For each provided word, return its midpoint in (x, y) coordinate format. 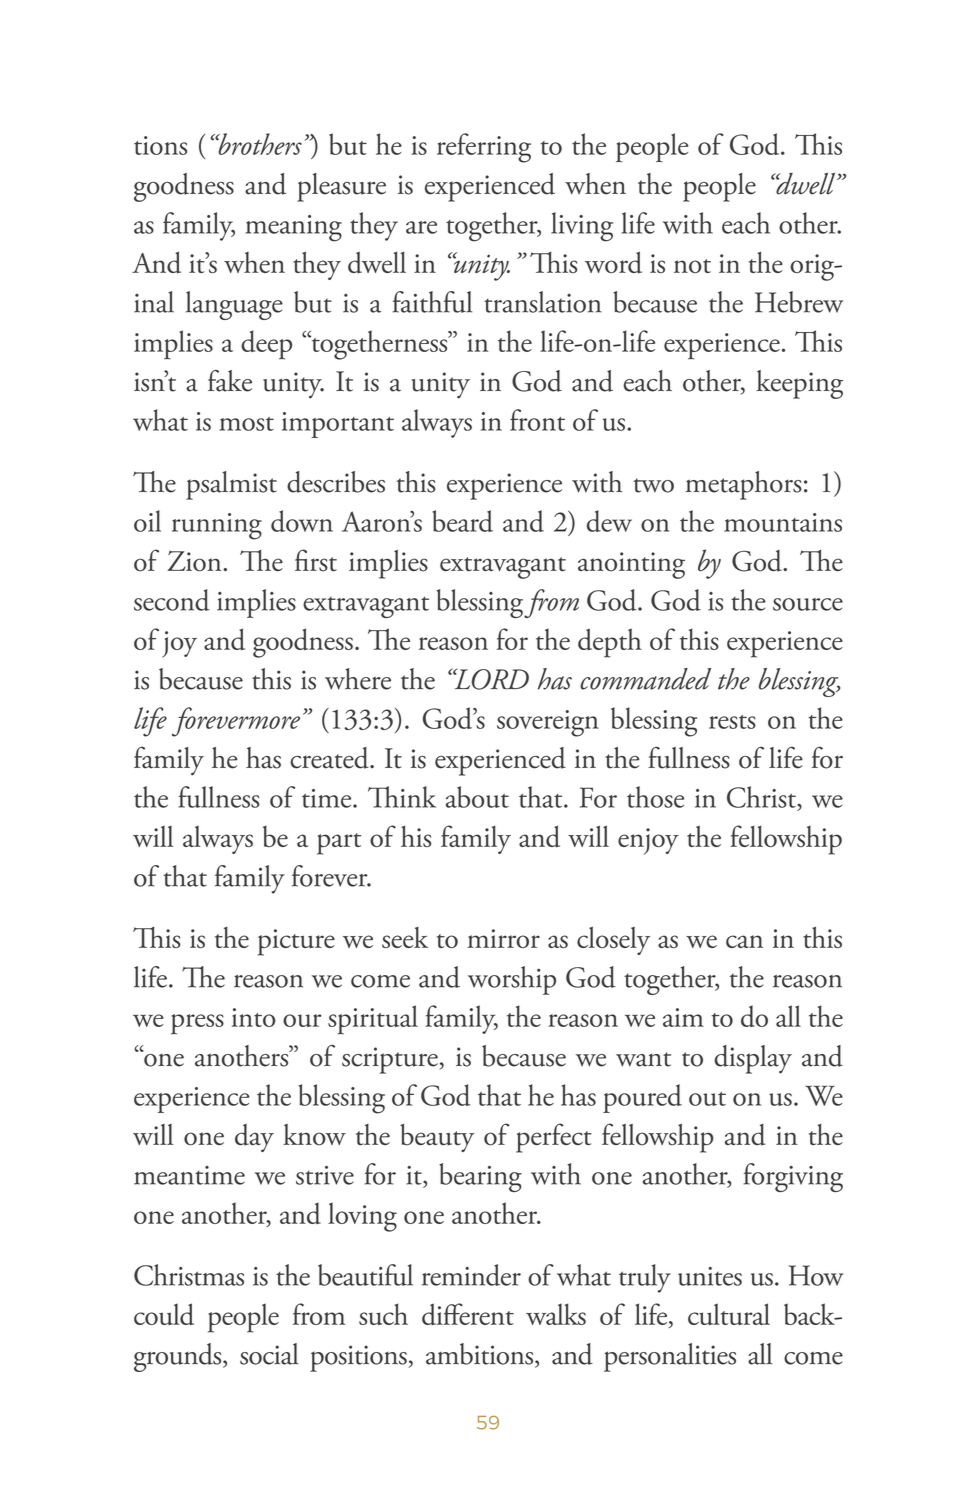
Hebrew (799, 302)
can (744, 941)
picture (296, 942)
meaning (294, 228)
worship (512, 980)
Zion (196, 561)
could (164, 1314)
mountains (783, 522)
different (468, 1314)
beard (462, 521)
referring (484, 148)
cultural (729, 1314)
